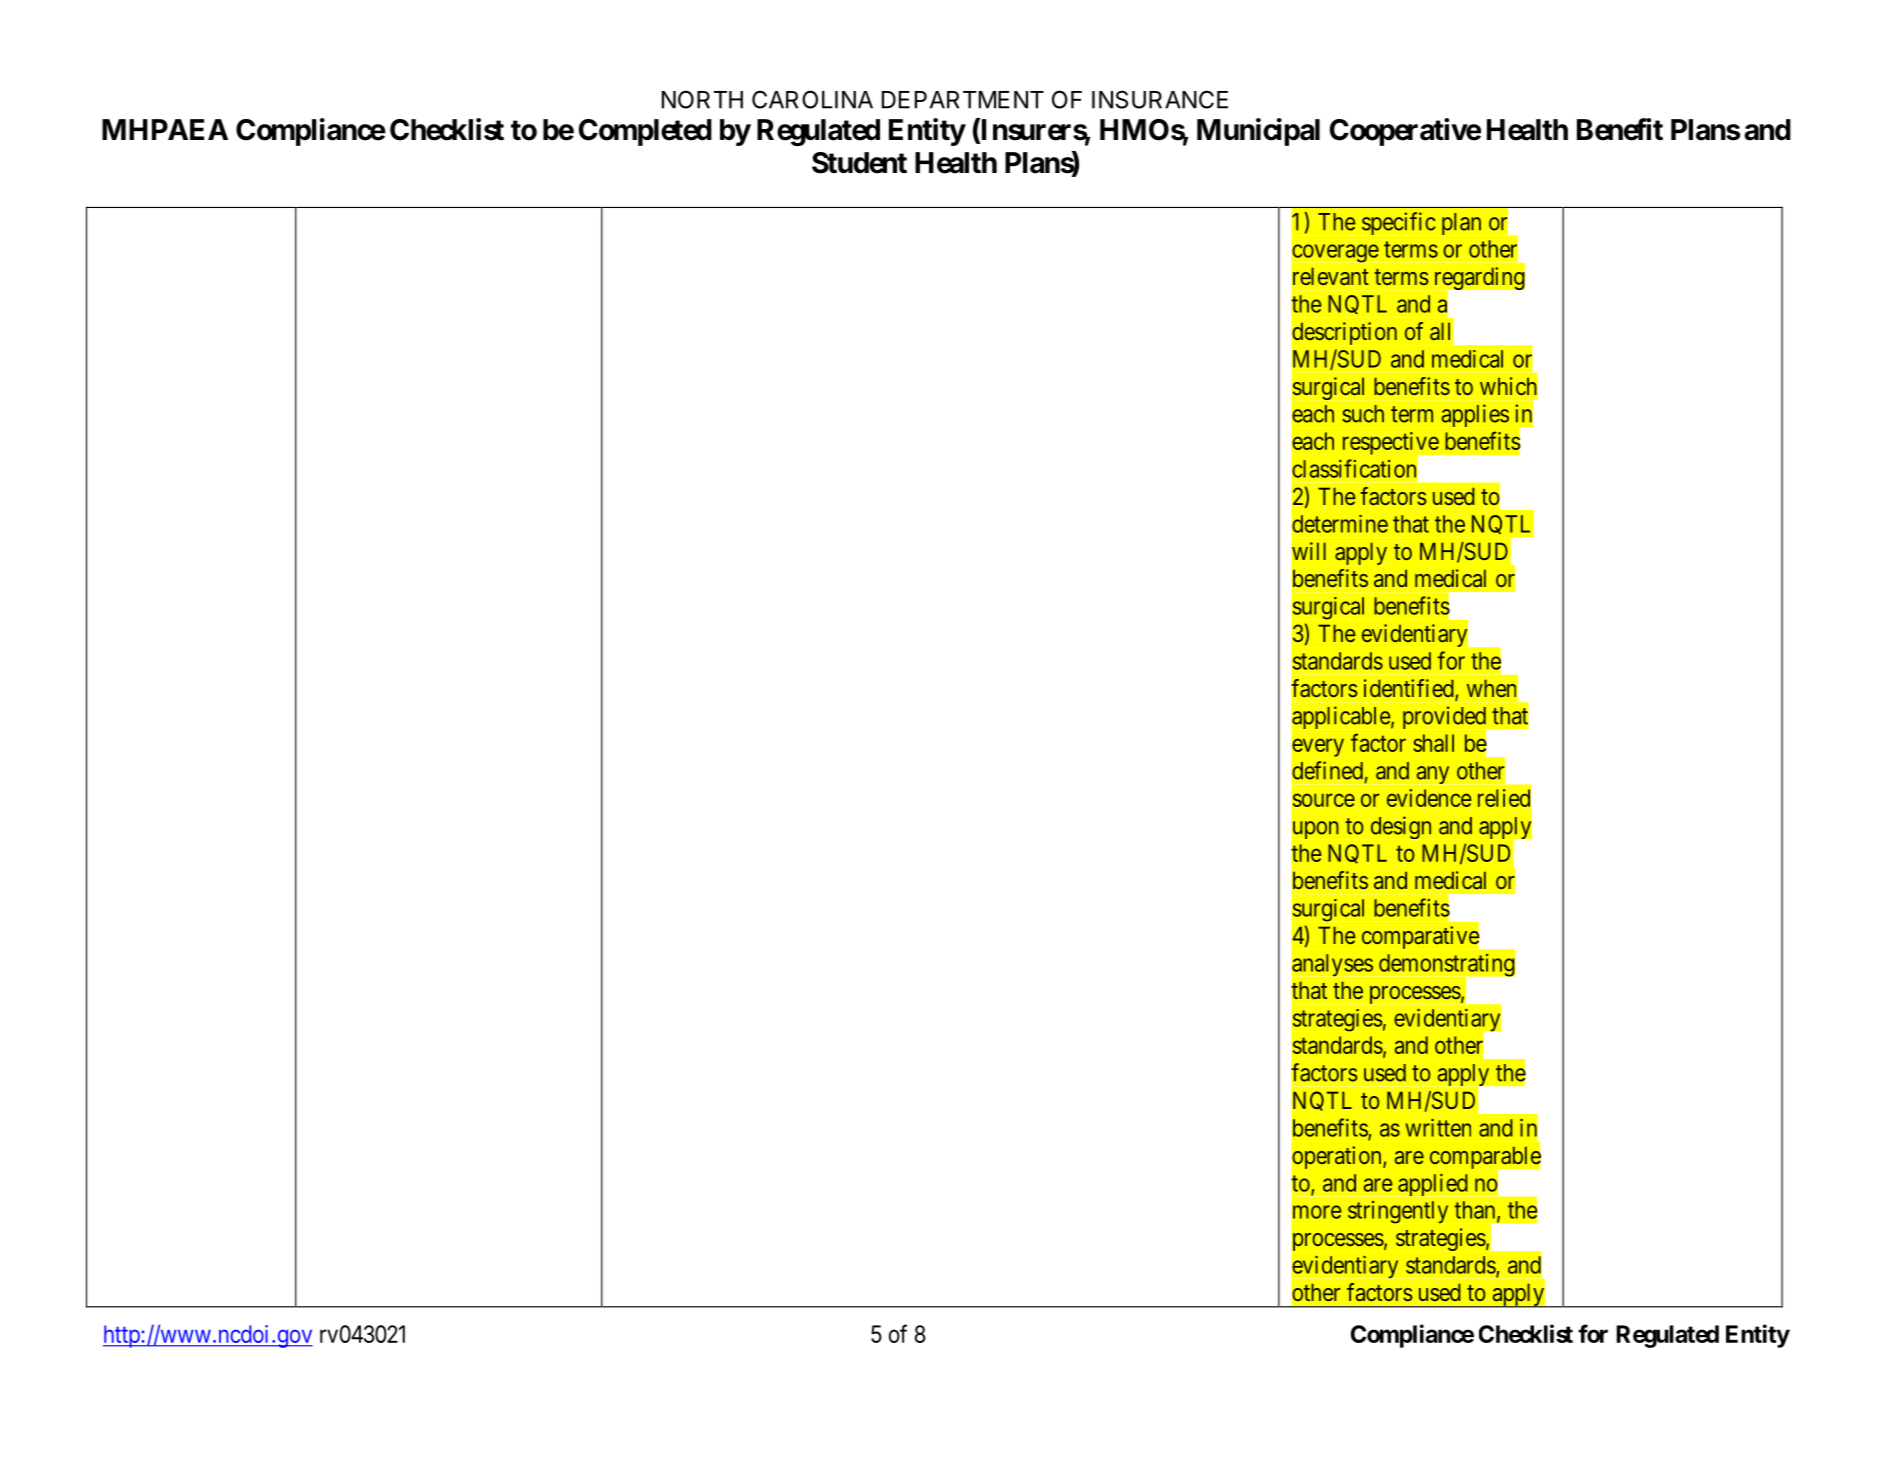 Image resolution: width=1891 pixels, height=1461 pixels. Describe the element at coordinates (859, 163) in the image. I see `Student` at that location.
